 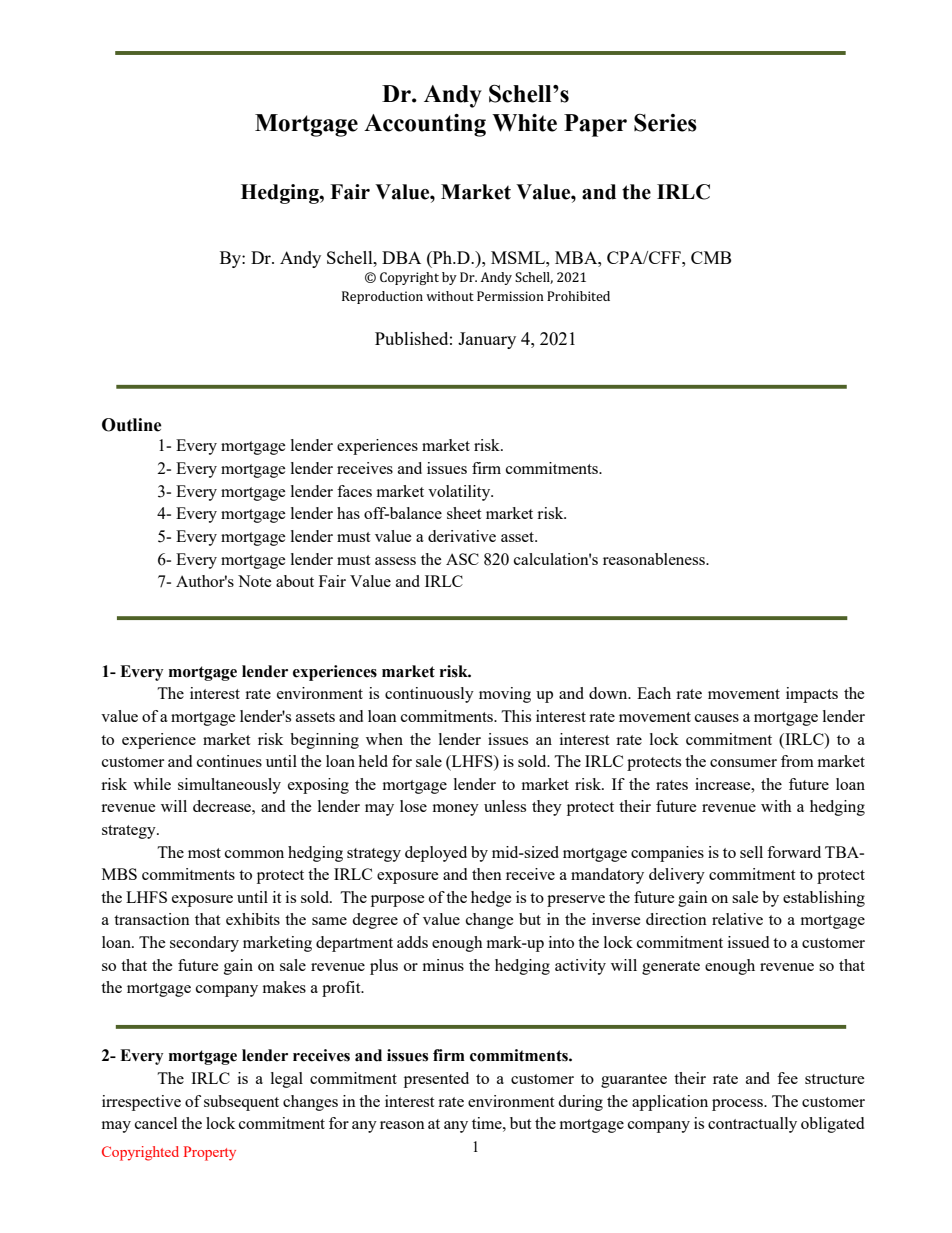 What do you see at coordinates (665, 123) in the screenshot?
I see `Series` at bounding box center [665, 123].
